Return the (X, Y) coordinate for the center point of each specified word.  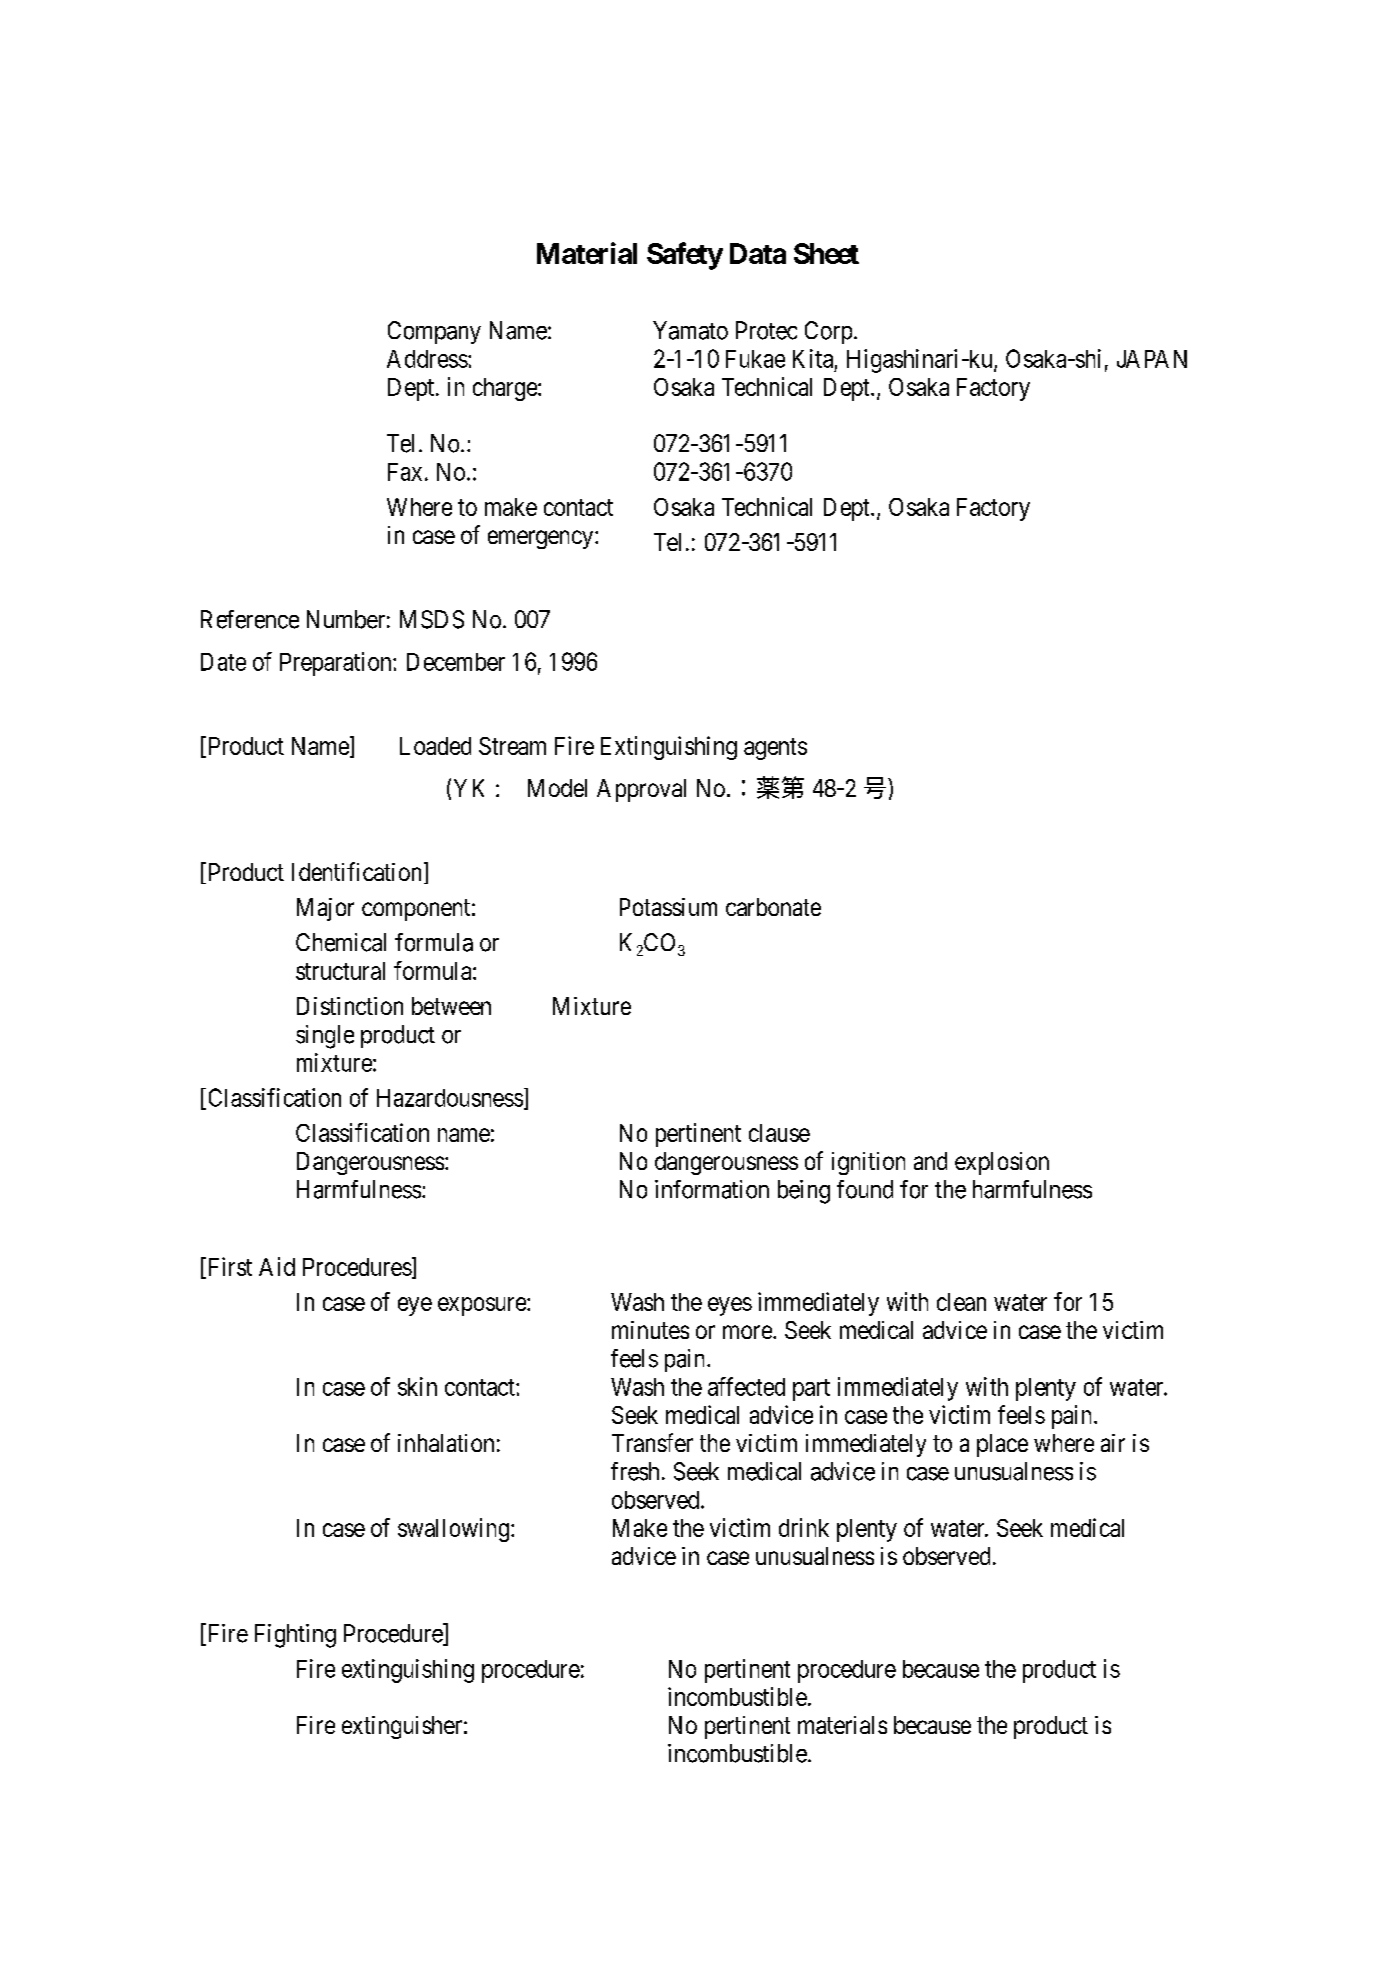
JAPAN (1152, 359)
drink (804, 1527)
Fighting (295, 1636)
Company (434, 332)
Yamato (690, 330)
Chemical (341, 942)
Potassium (668, 907)
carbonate (773, 907)
